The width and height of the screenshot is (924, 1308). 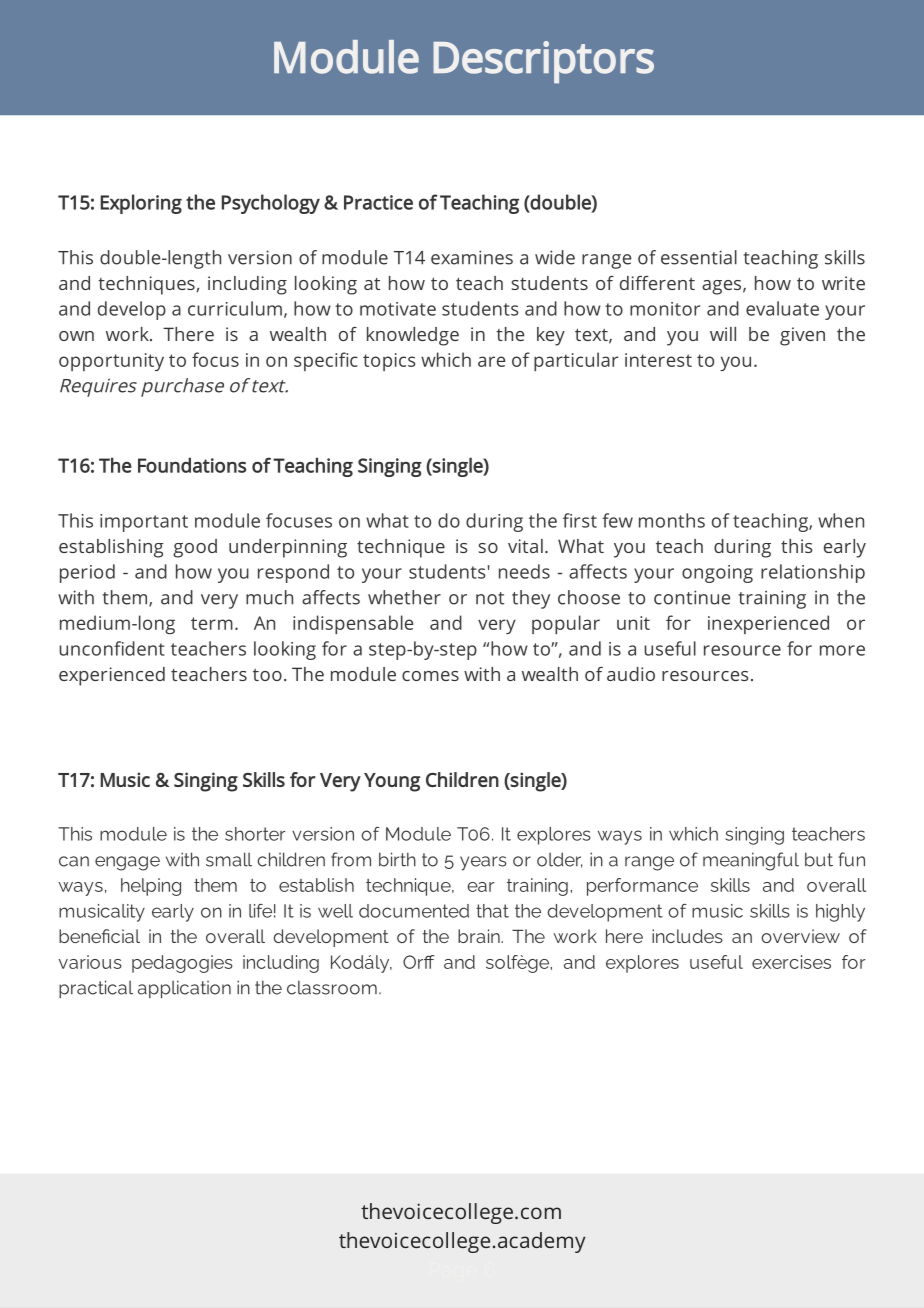 I want to click on exercises, so click(x=791, y=962).
